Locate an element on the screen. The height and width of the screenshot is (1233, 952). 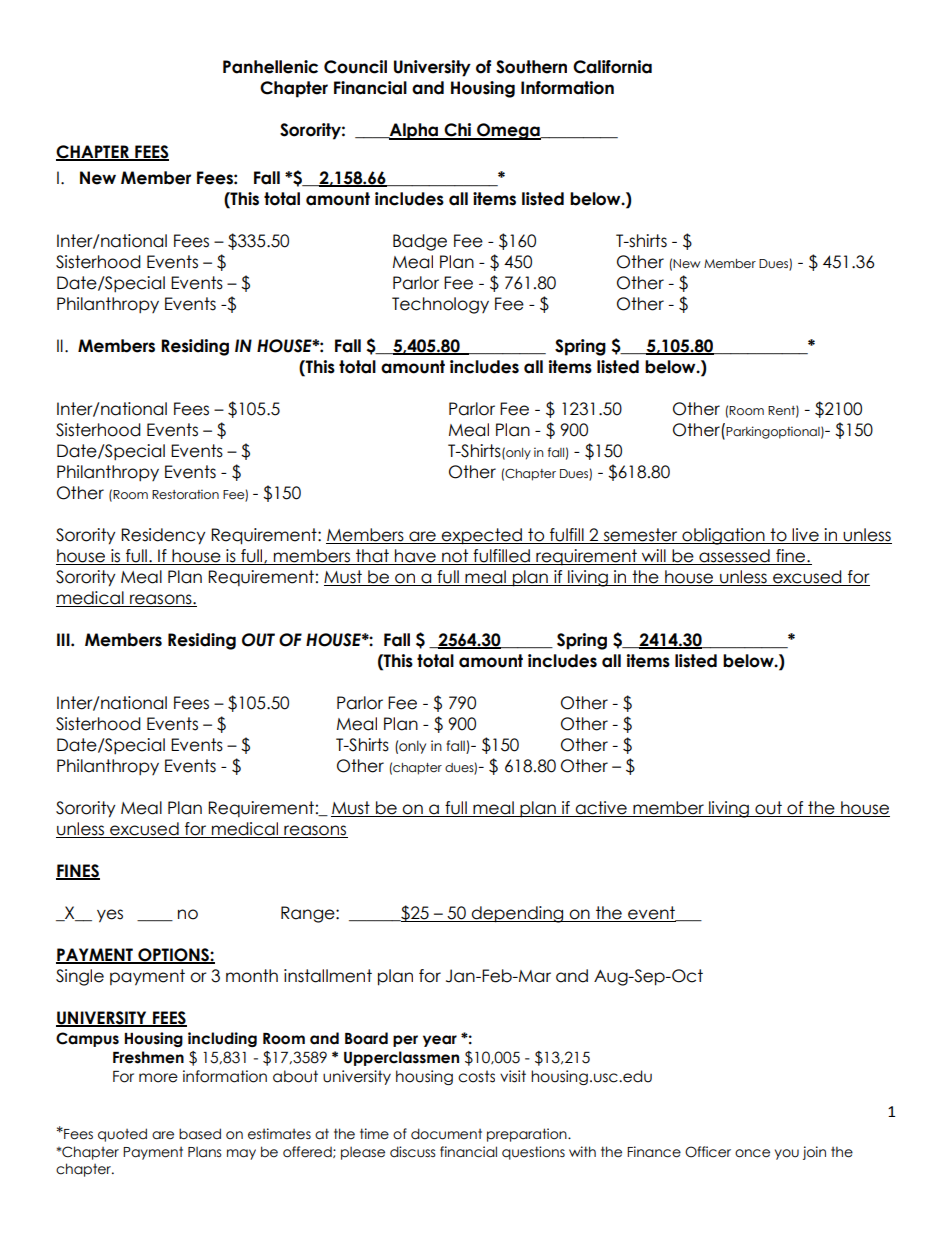
active is located at coordinates (601, 809).
